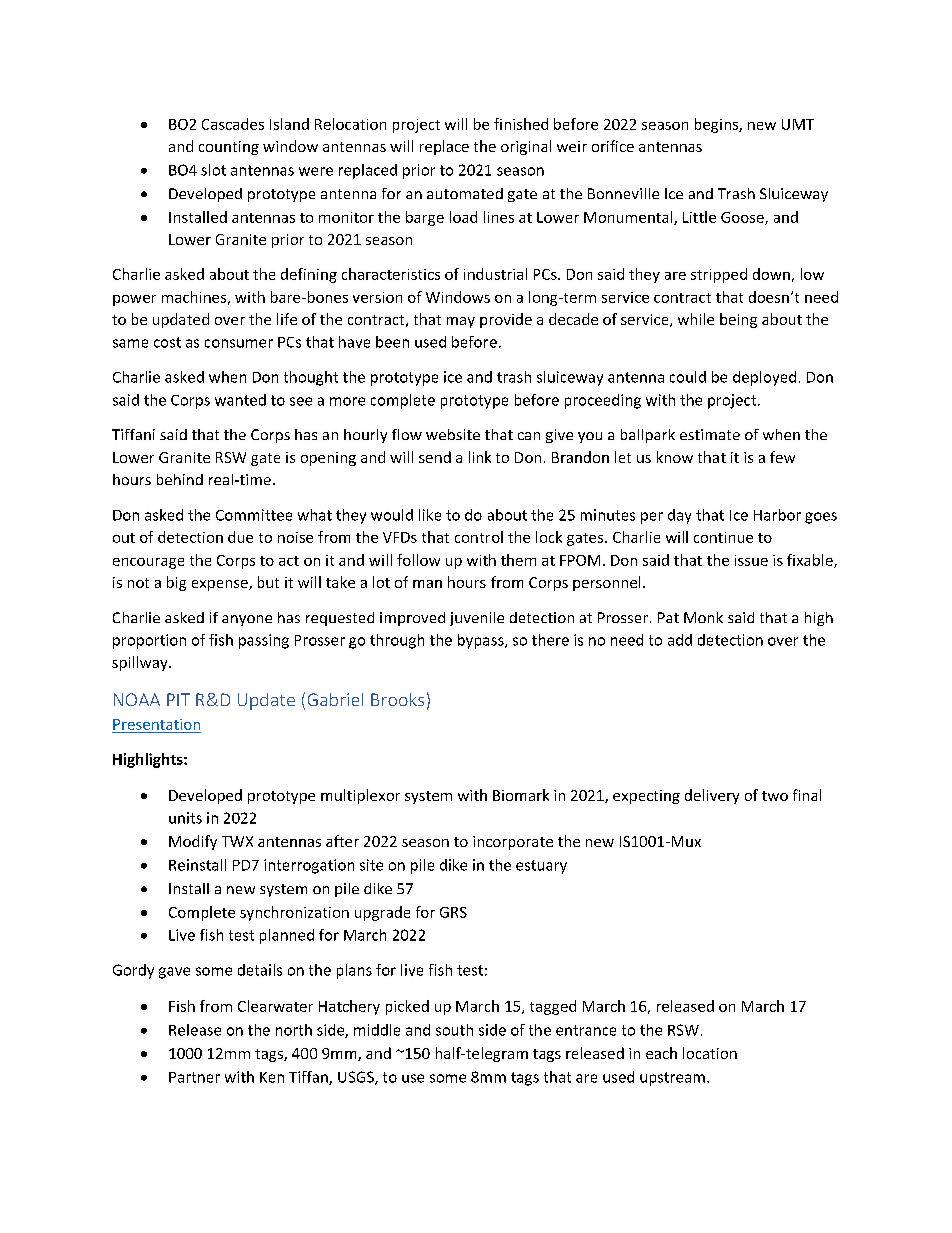 The image size is (952, 1233). What do you see at coordinates (221, 585) in the screenshot?
I see `expense` at bounding box center [221, 585].
